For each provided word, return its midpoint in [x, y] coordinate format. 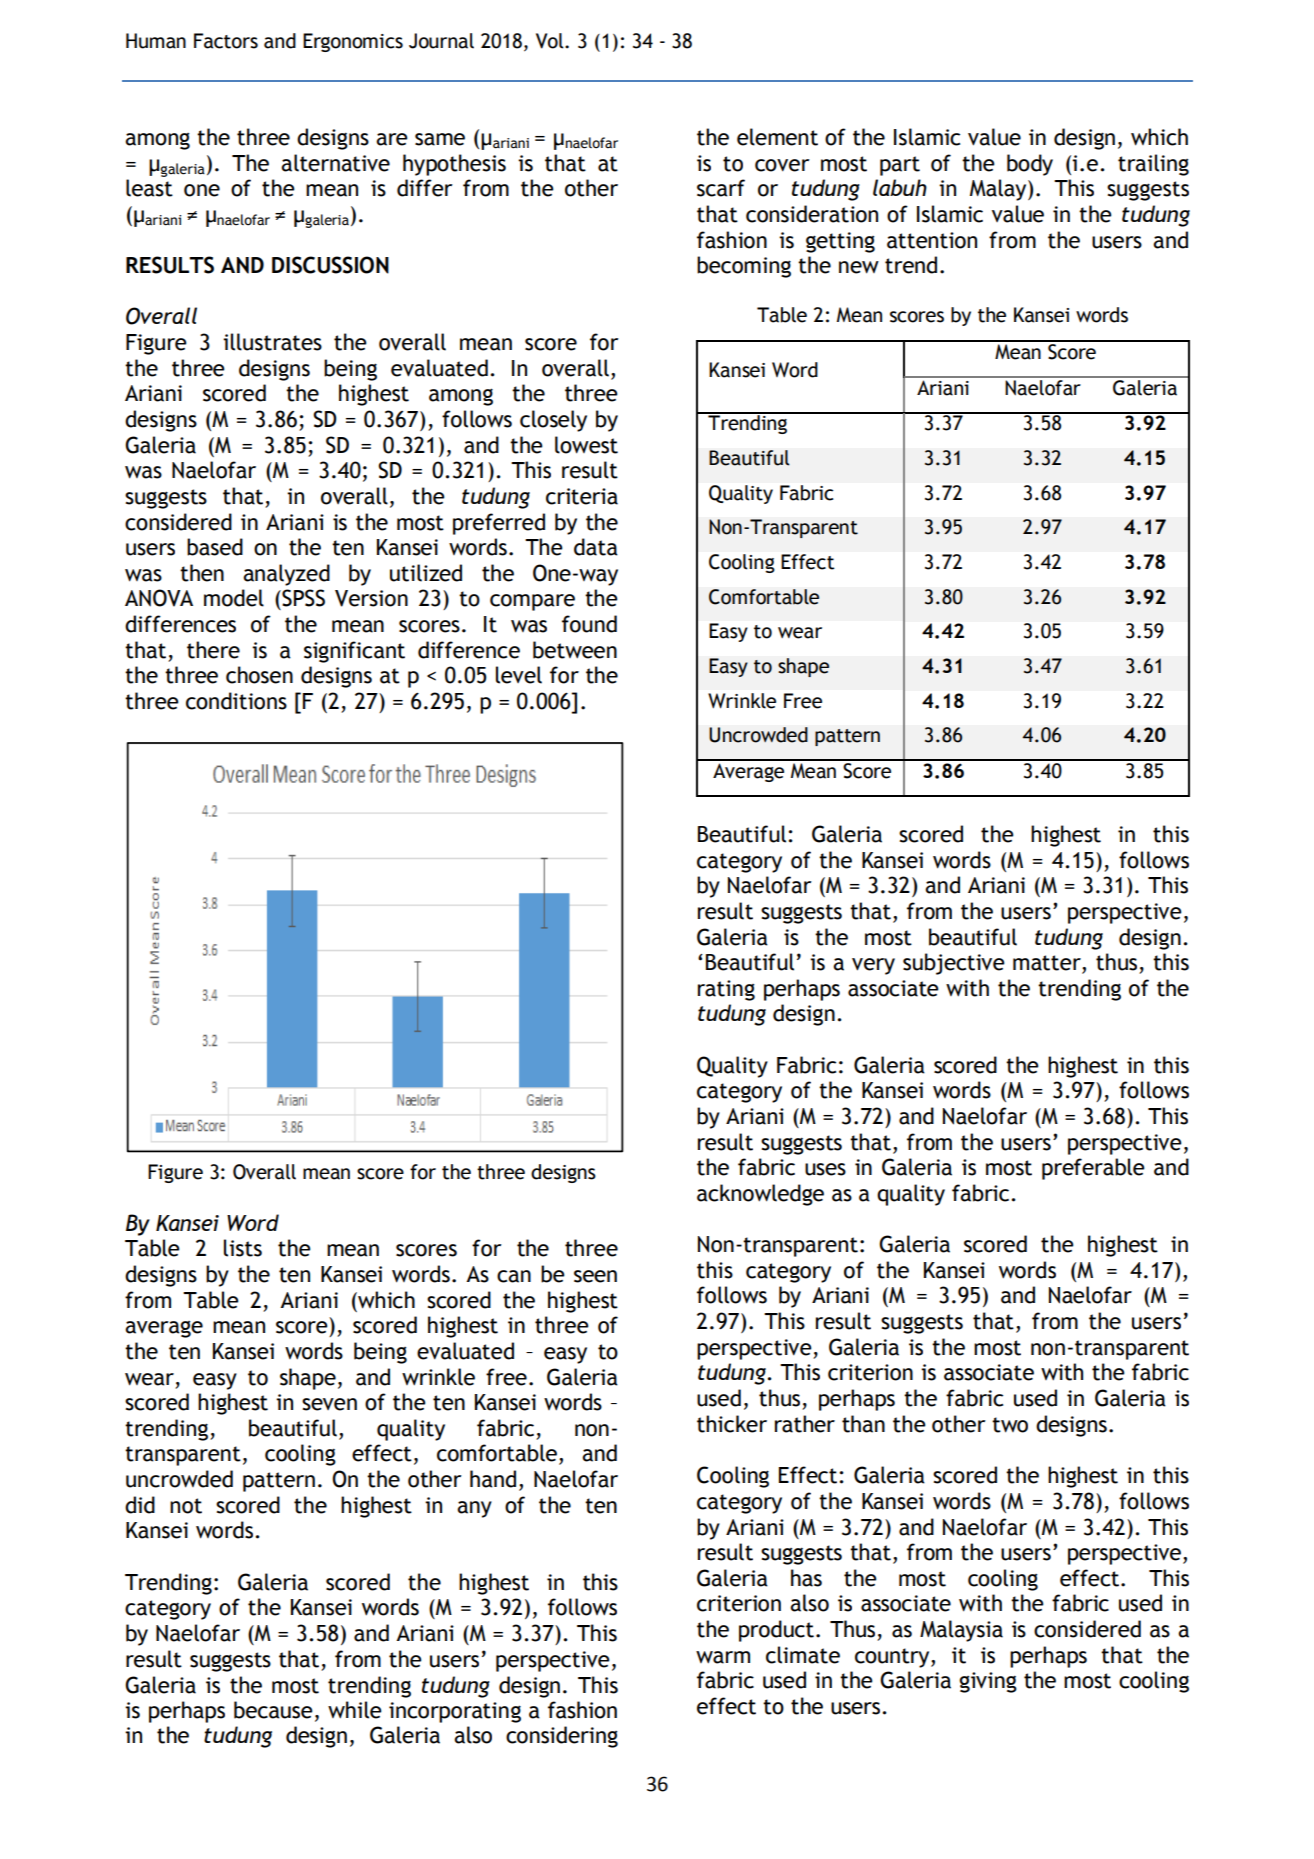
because [273, 1710]
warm [723, 1657]
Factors [226, 41]
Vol [551, 41]
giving [988, 1682]
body [1030, 165]
